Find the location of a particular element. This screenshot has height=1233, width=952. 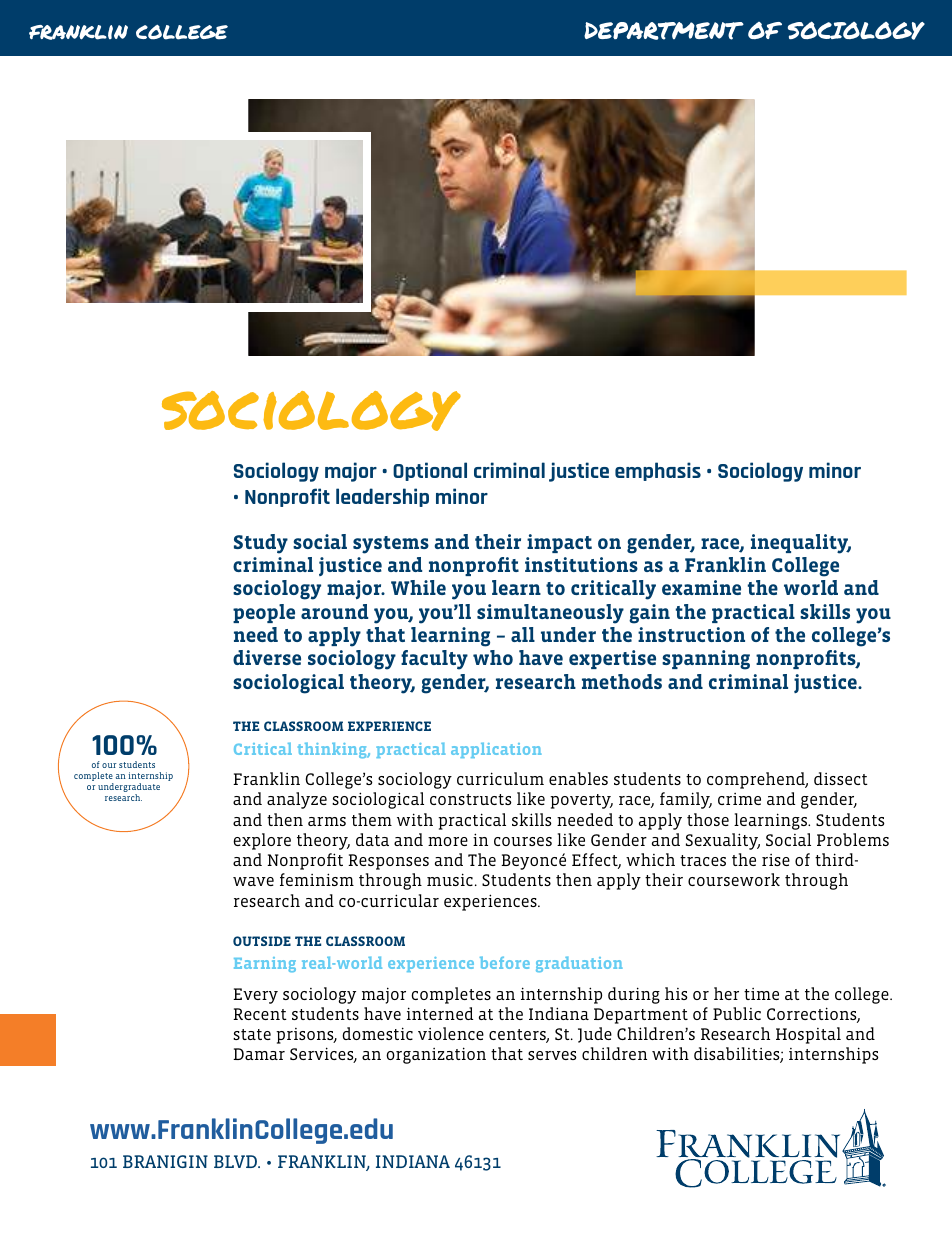

Hospital is located at coordinates (808, 1035).
